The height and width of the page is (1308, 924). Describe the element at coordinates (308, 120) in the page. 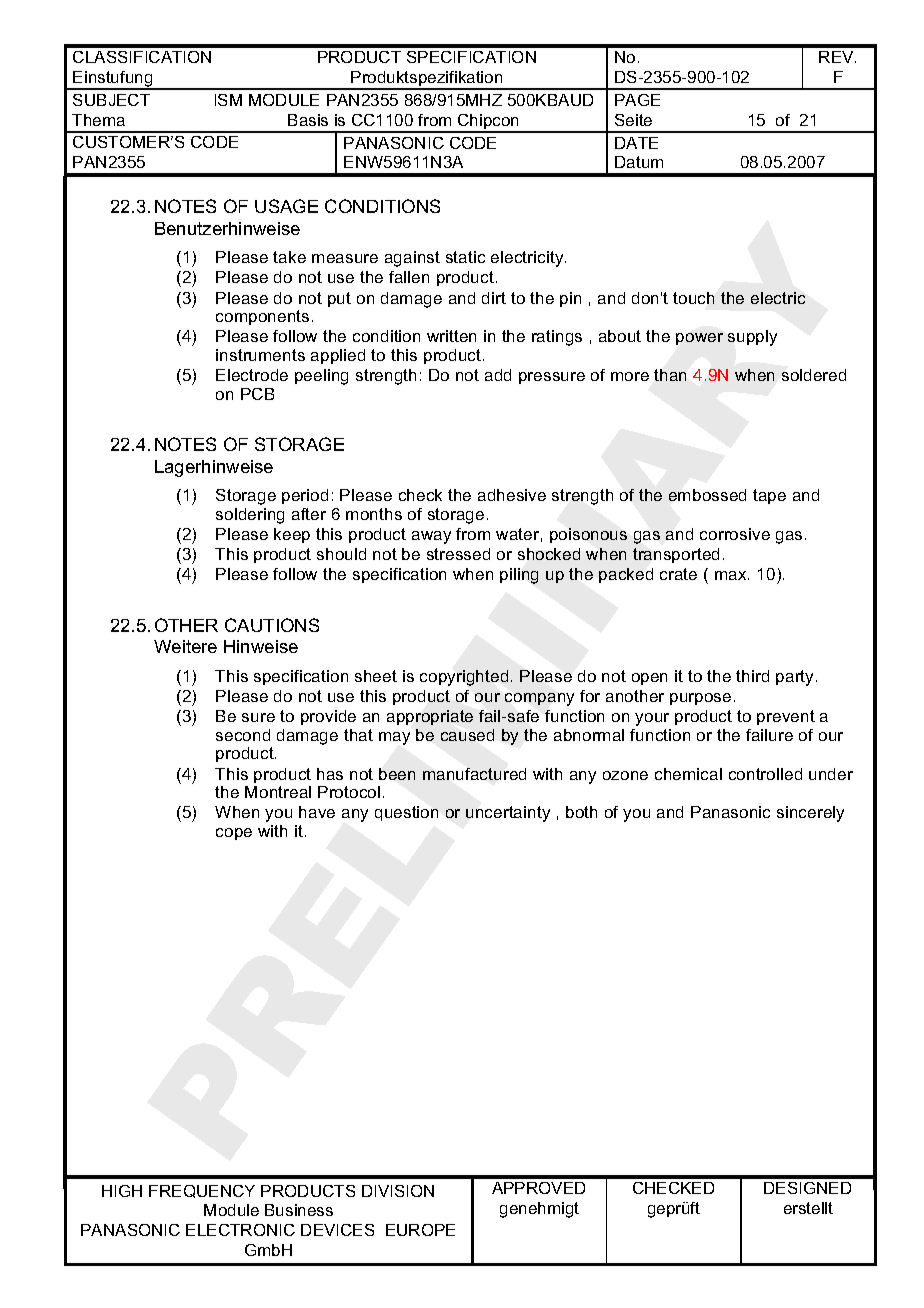

I see `Basis` at that location.
